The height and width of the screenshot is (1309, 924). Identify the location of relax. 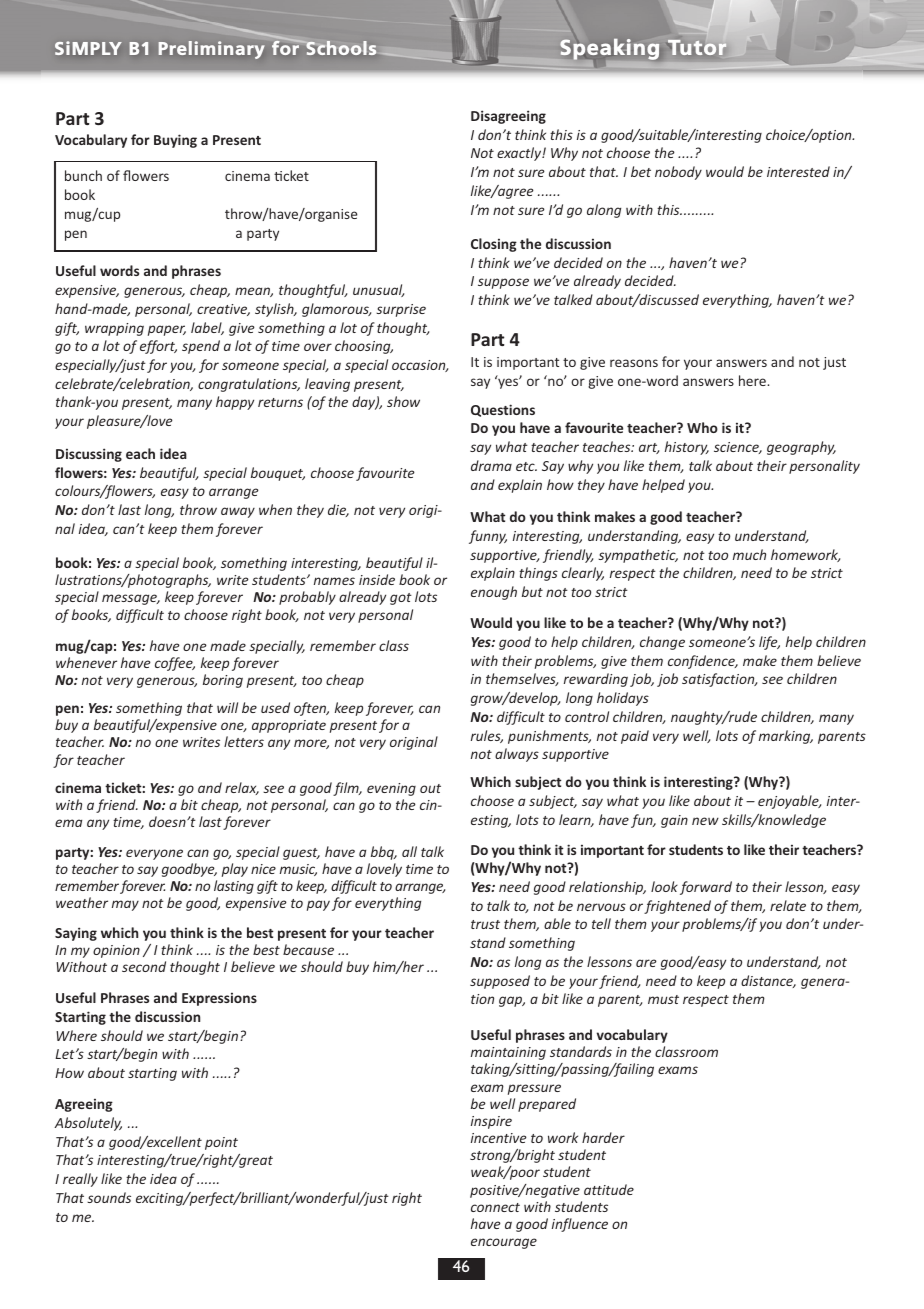
(242, 788).
